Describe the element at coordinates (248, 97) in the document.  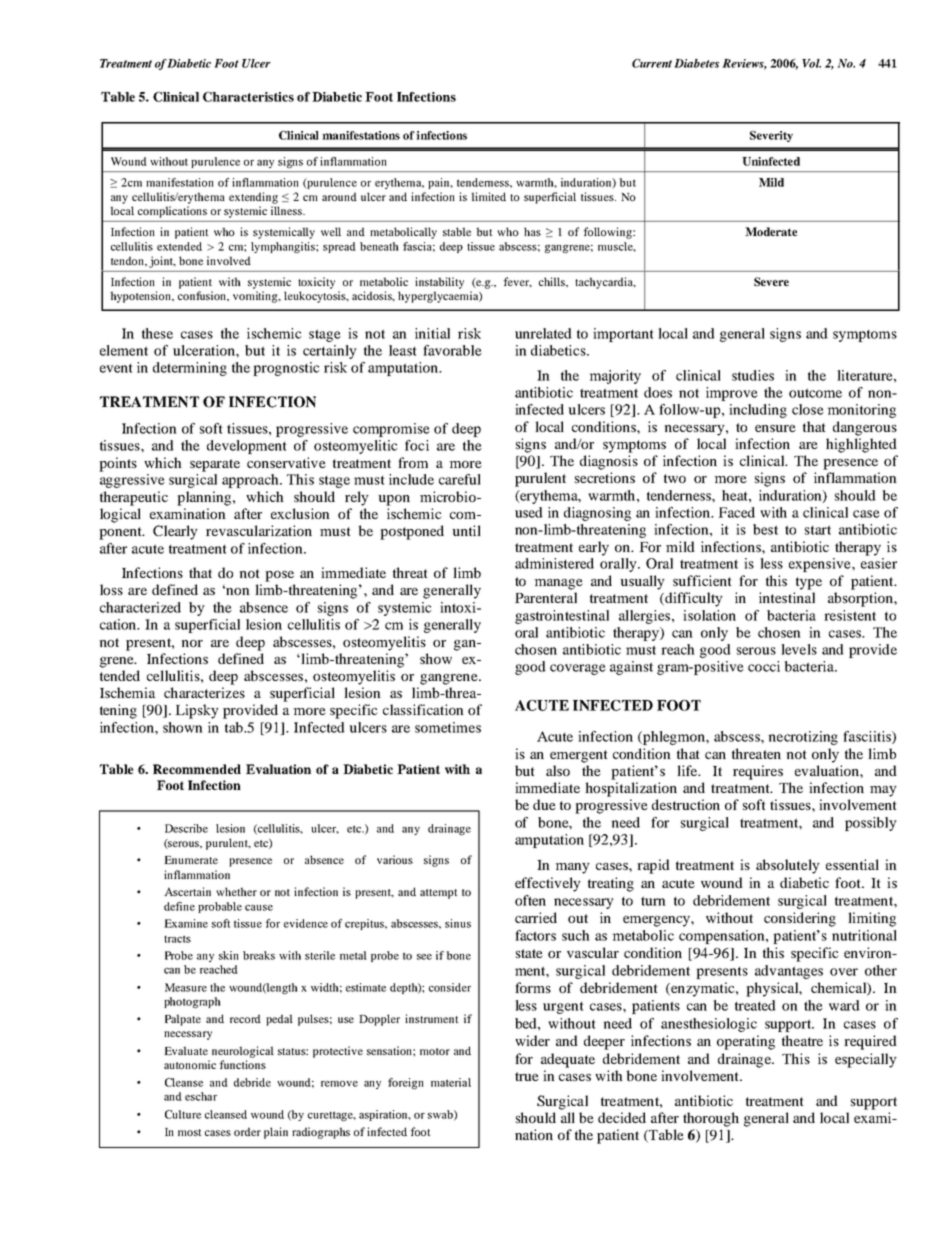
I see `Characteristics` at that location.
